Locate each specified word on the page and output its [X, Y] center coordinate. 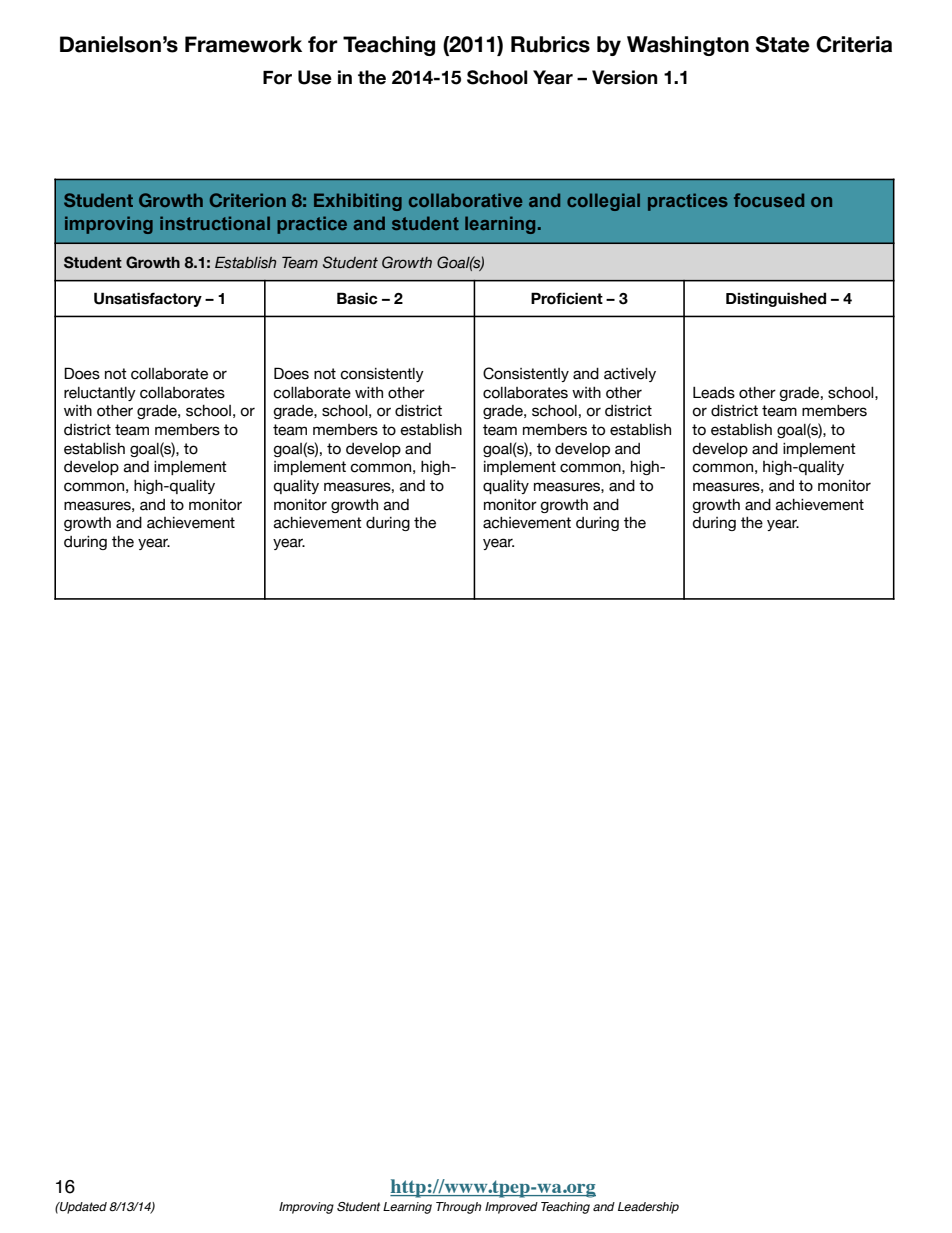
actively [630, 375]
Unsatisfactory [148, 299]
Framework [243, 44]
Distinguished [776, 299]
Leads [714, 393]
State [782, 44]
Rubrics [550, 44]
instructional [215, 223]
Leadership [648, 1208]
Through [458, 1208]
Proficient [567, 298]
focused [769, 200]
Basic [357, 298]
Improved [511, 1208]
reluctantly [100, 394]
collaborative [465, 200]
